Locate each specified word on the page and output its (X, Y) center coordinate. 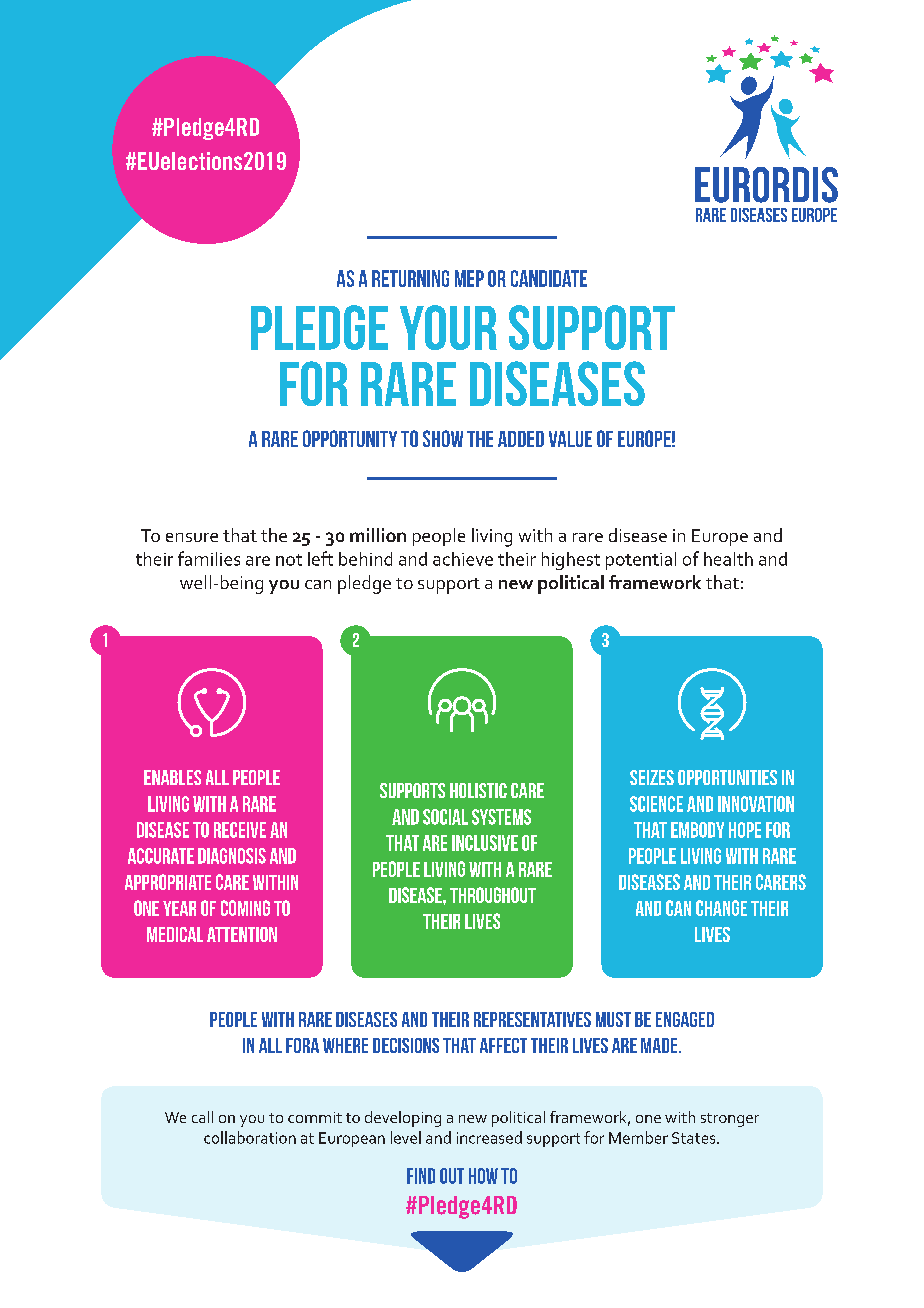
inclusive (485, 843)
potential (641, 561)
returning (410, 278)
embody (697, 830)
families (209, 558)
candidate (549, 278)
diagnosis (232, 856)
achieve (463, 559)
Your (448, 327)
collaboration (250, 1137)
